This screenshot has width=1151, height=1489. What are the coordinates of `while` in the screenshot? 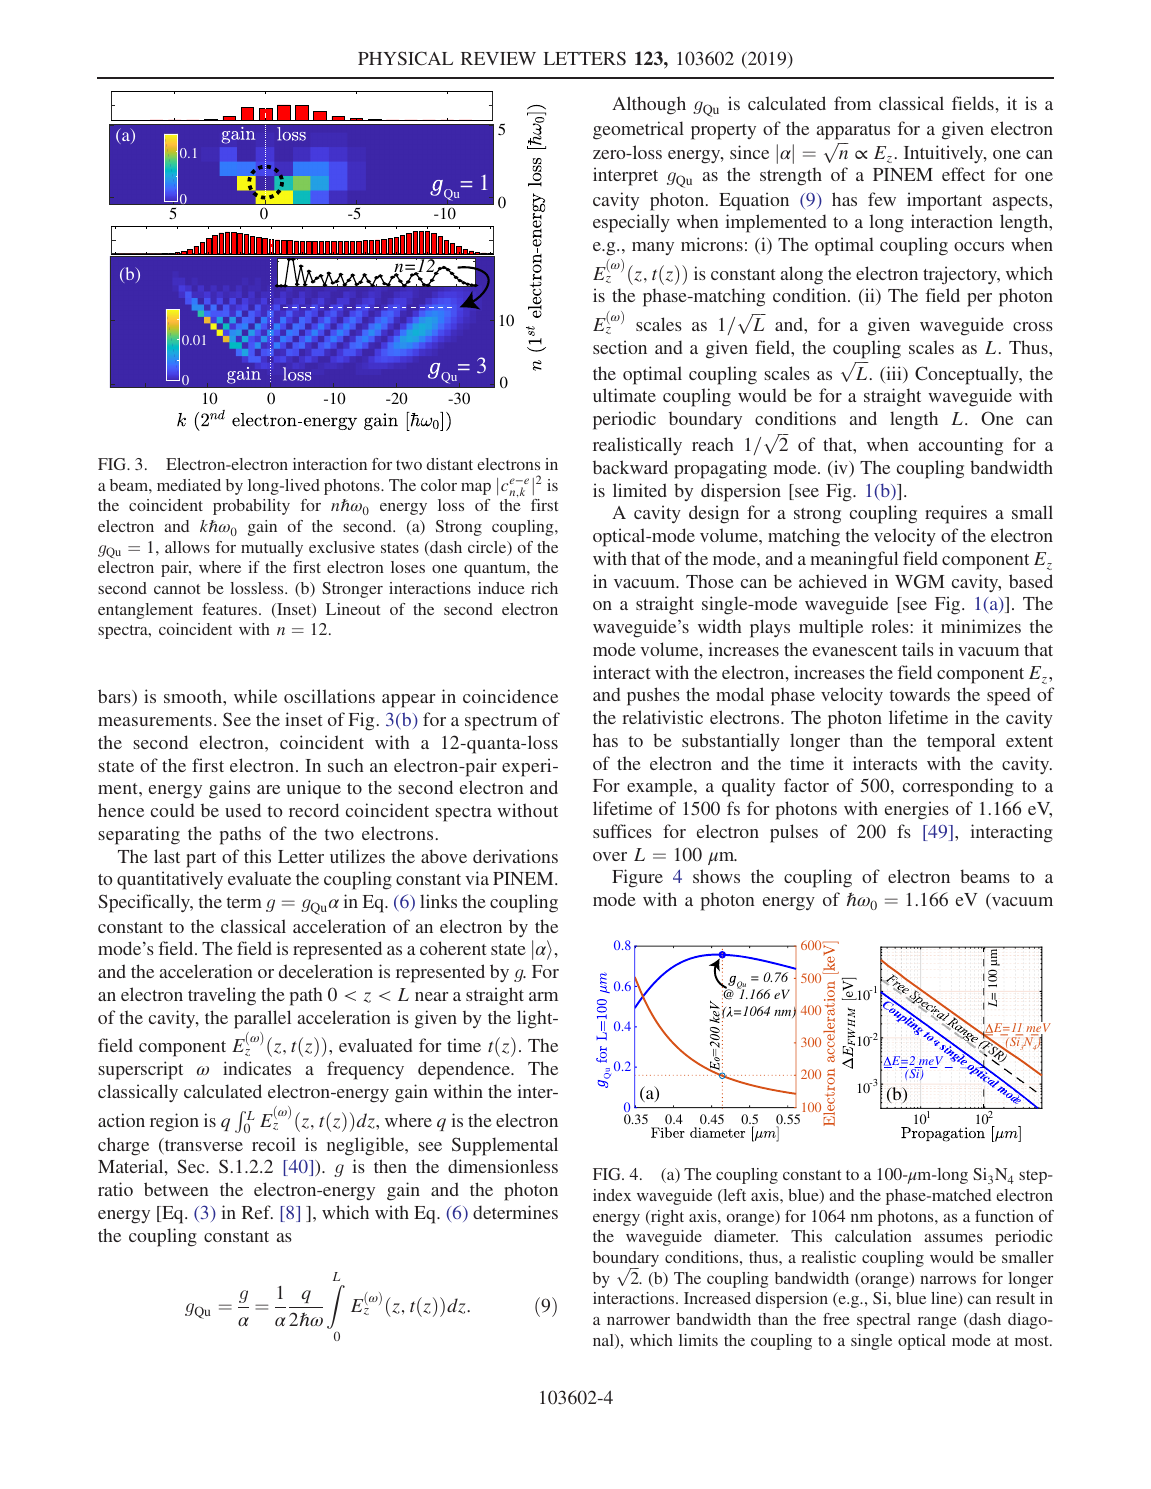 It's located at (255, 696).
